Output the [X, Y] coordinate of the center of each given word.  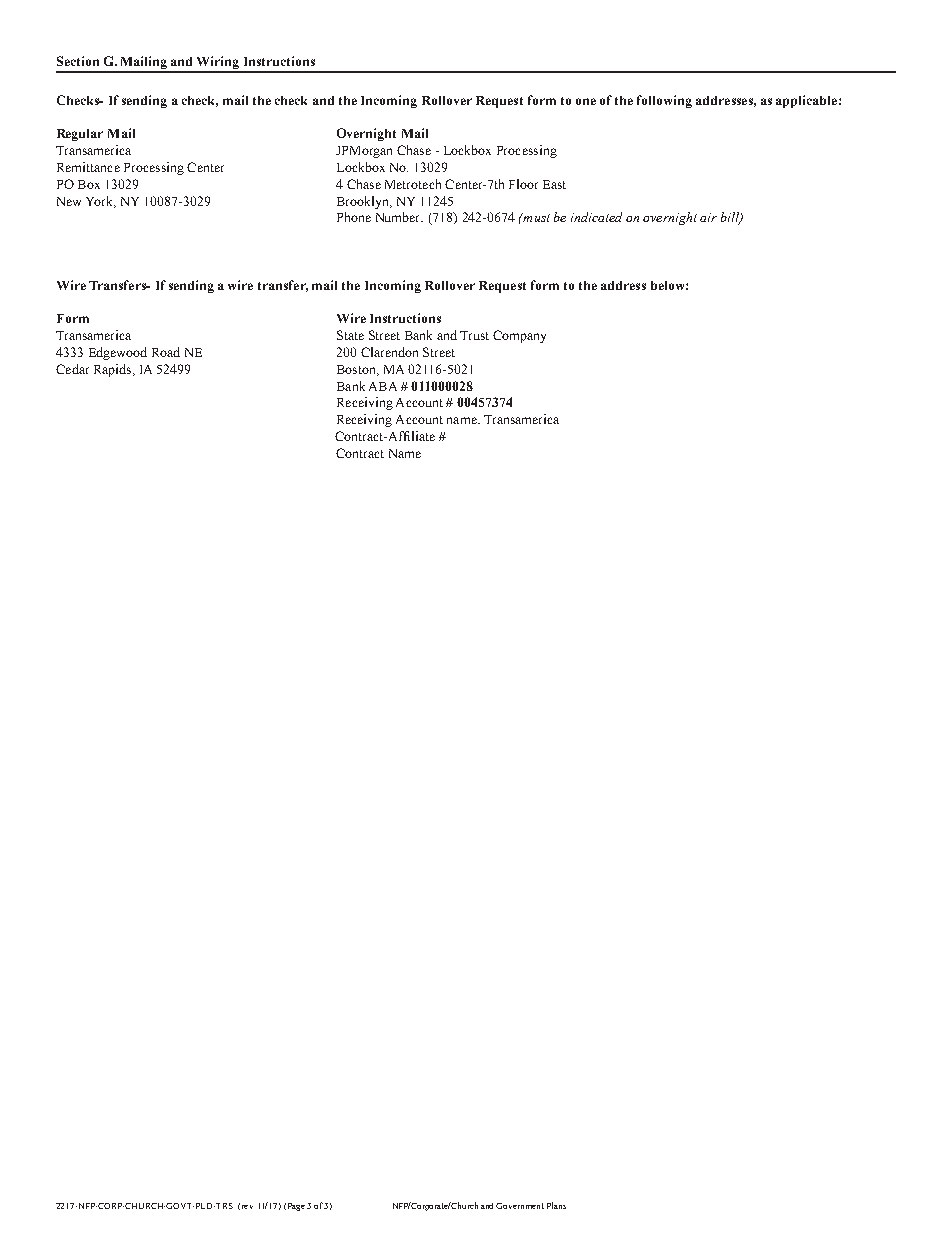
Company [519, 336]
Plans [556, 1205]
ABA [383, 386]
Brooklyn [364, 202]
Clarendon [389, 352]
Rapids [114, 370]
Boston [357, 370]
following [664, 101]
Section [78, 61]
